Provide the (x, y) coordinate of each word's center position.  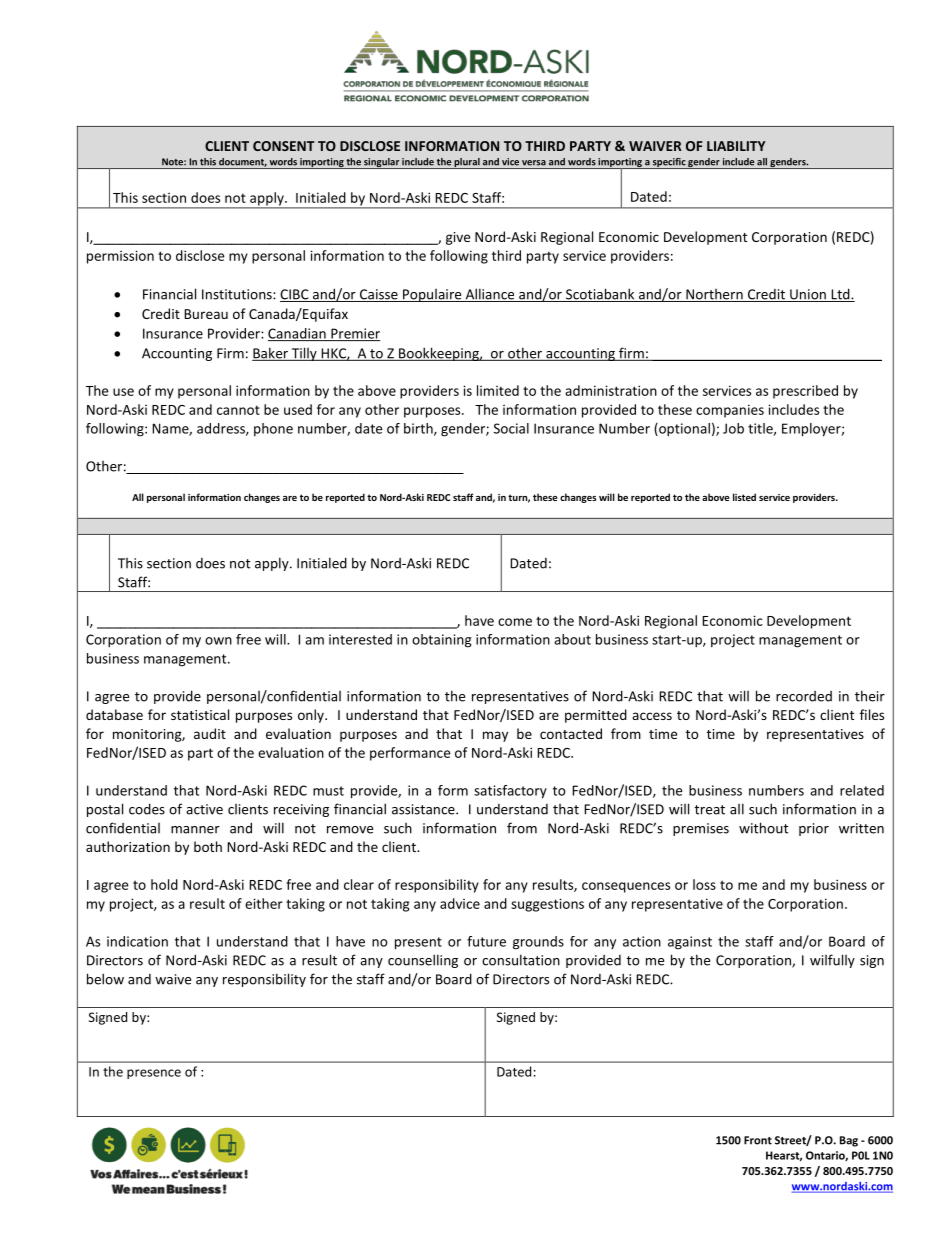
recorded (804, 696)
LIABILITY (736, 146)
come (515, 622)
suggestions (547, 905)
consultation (521, 960)
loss (704, 884)
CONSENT (284, 146)
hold (164, 884)
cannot (238, 410)
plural (467, 163)
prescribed (805, 392)
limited (498, 390)
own (218, 641)
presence (154, 1074)
